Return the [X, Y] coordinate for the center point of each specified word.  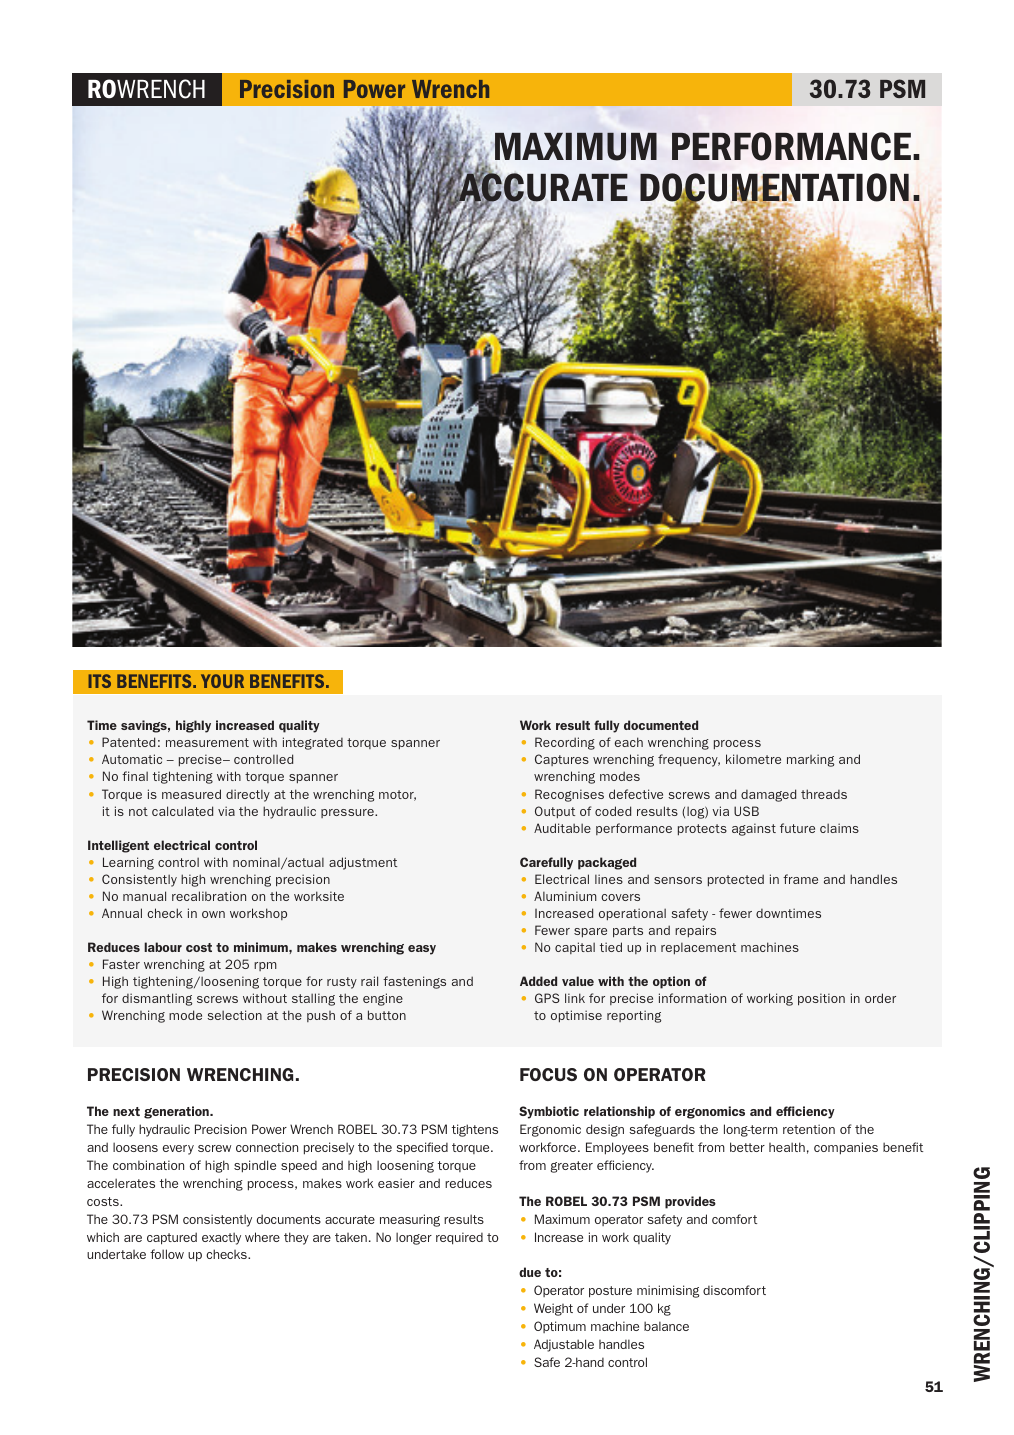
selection [234, 1015]
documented [661, 725]
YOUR [222, 681]
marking [810, 760]
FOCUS [548, 1074]
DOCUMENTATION [774, 189]
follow [167, 1254]
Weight [553, 1309]
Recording [565, 743]
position [821, 999]
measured [191, 794]
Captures [562, 760]
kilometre [753, 759]
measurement [207, 742]
